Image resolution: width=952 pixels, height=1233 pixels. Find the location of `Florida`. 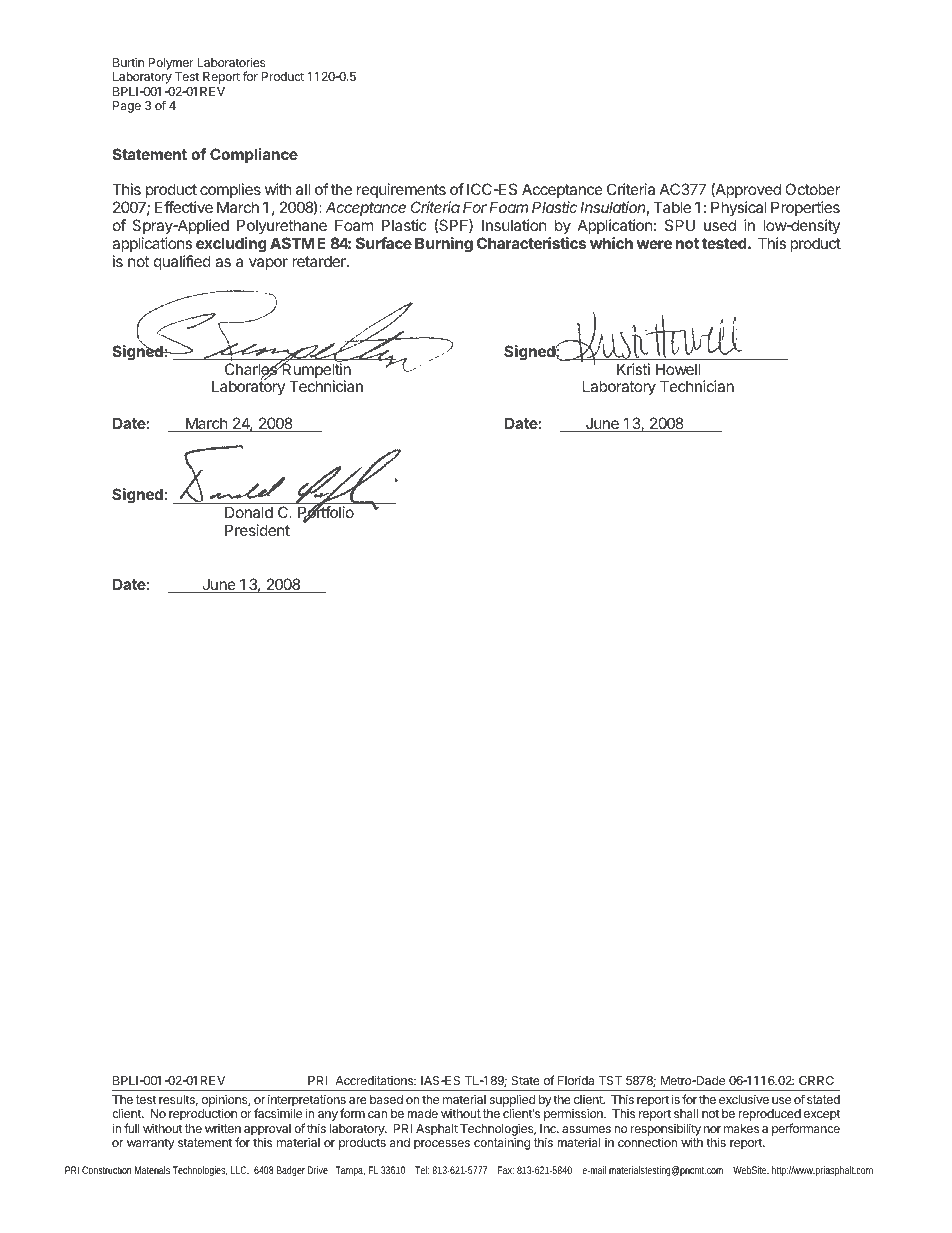

Florida is located at coordinates (576, 1080).
